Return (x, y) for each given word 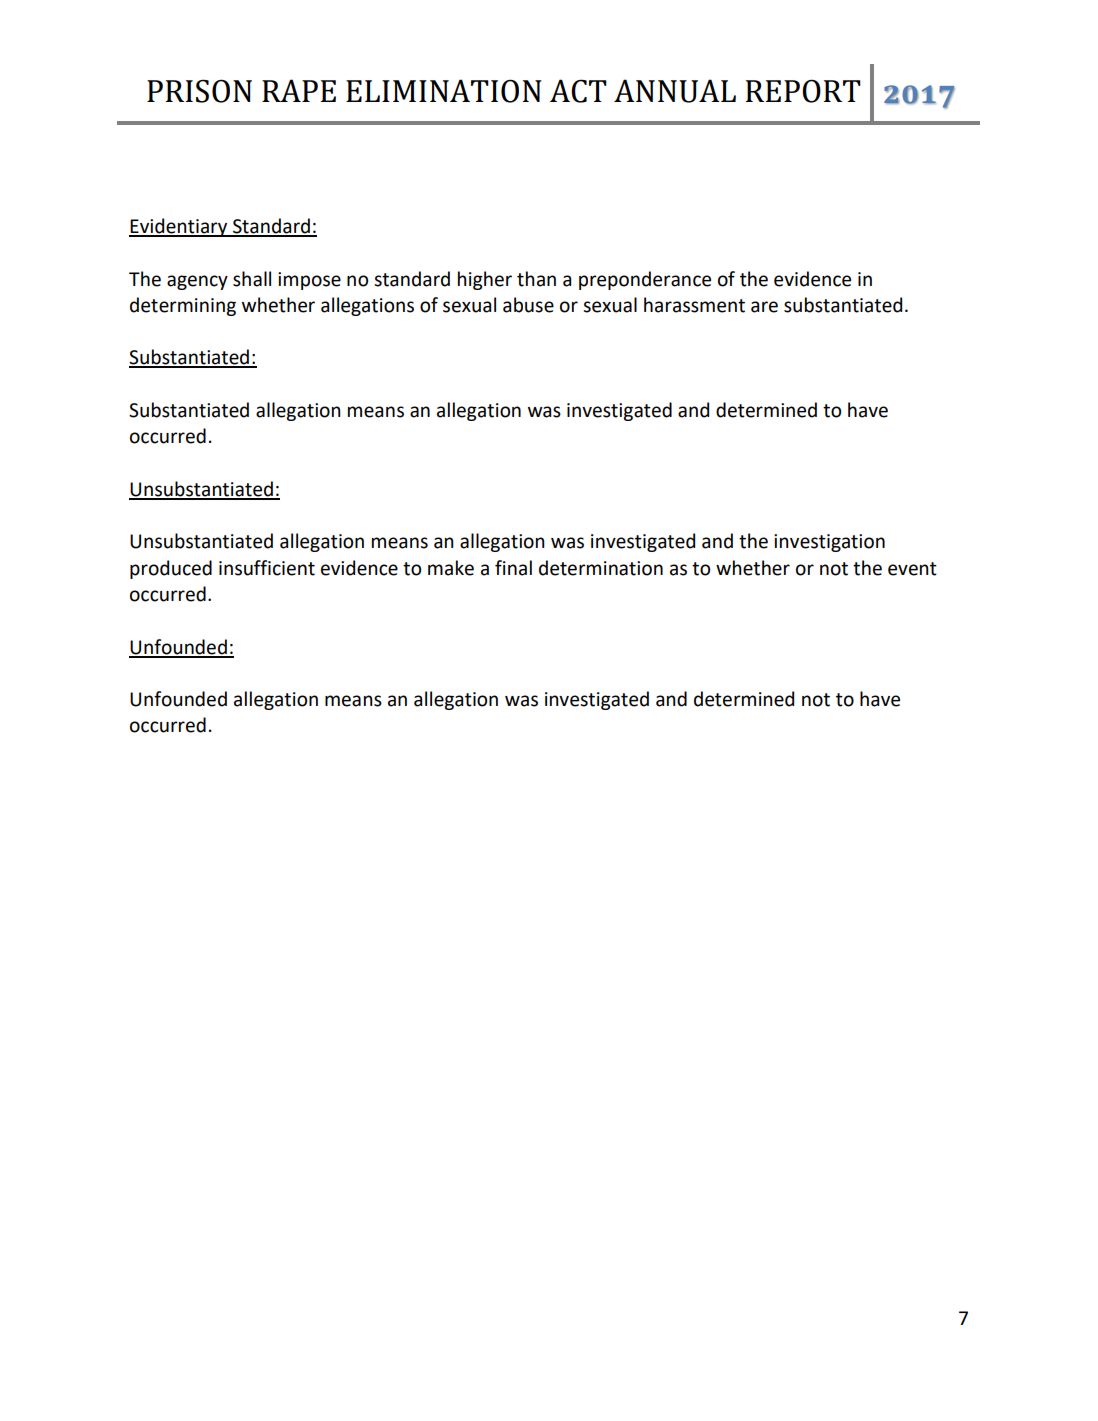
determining (183, 306)
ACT (578, 91)
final (513, 568)
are (764, 307)
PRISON (199, 91)
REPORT (803, 91)
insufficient (267, 568)
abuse (528, 305)
